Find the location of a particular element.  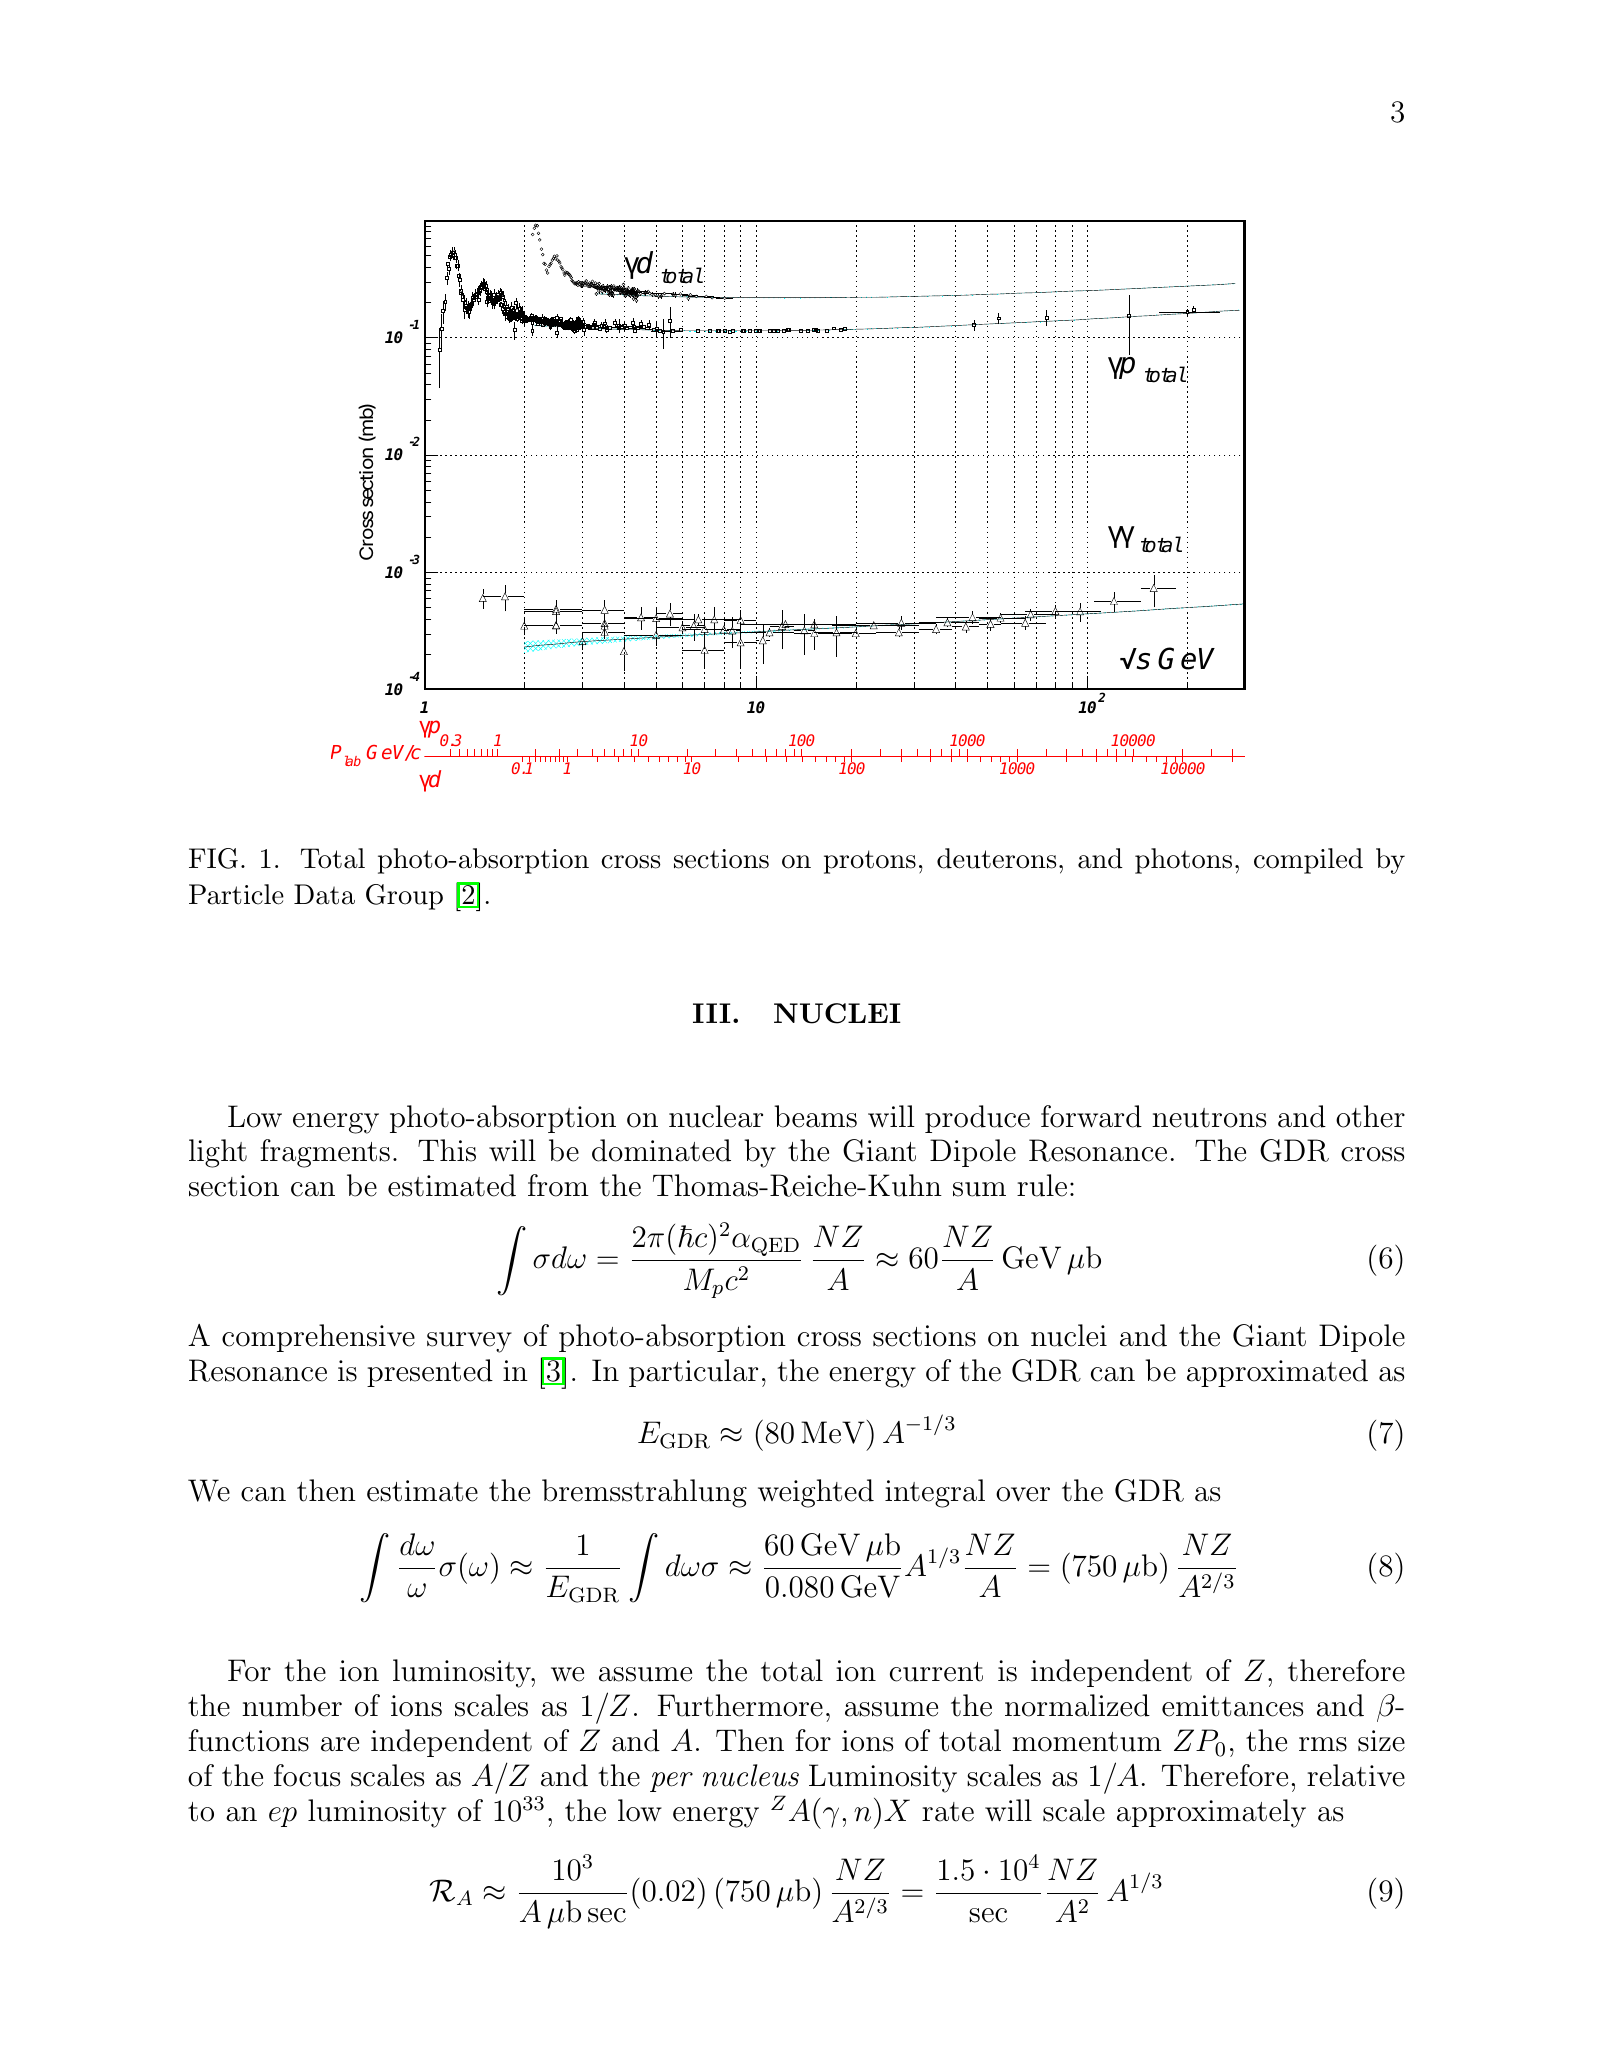

Particle is located at coordinates (236, 894).
